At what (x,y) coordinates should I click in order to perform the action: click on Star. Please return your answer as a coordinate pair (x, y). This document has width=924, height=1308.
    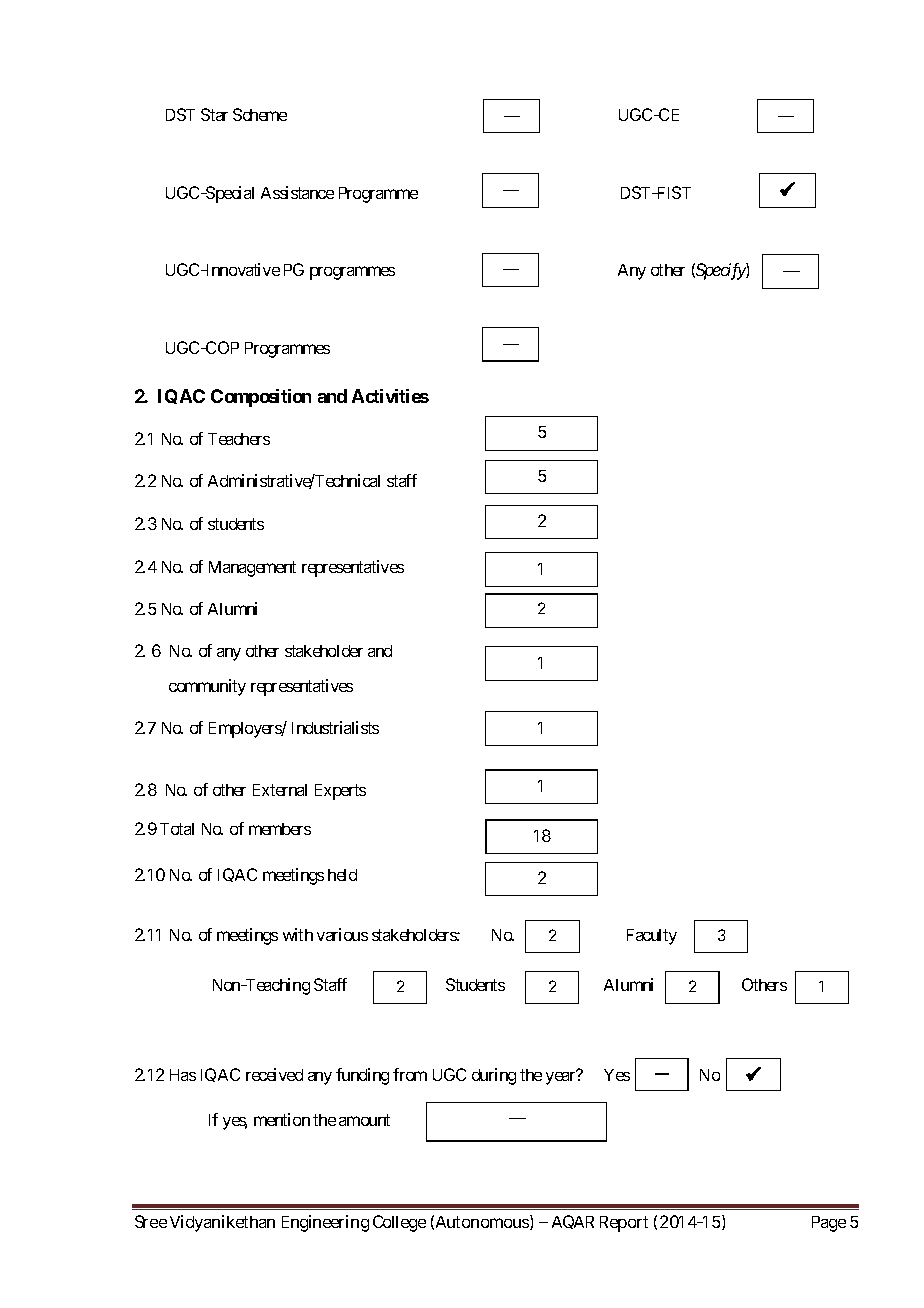
    Looking at the image, I should click on (214, 114).
